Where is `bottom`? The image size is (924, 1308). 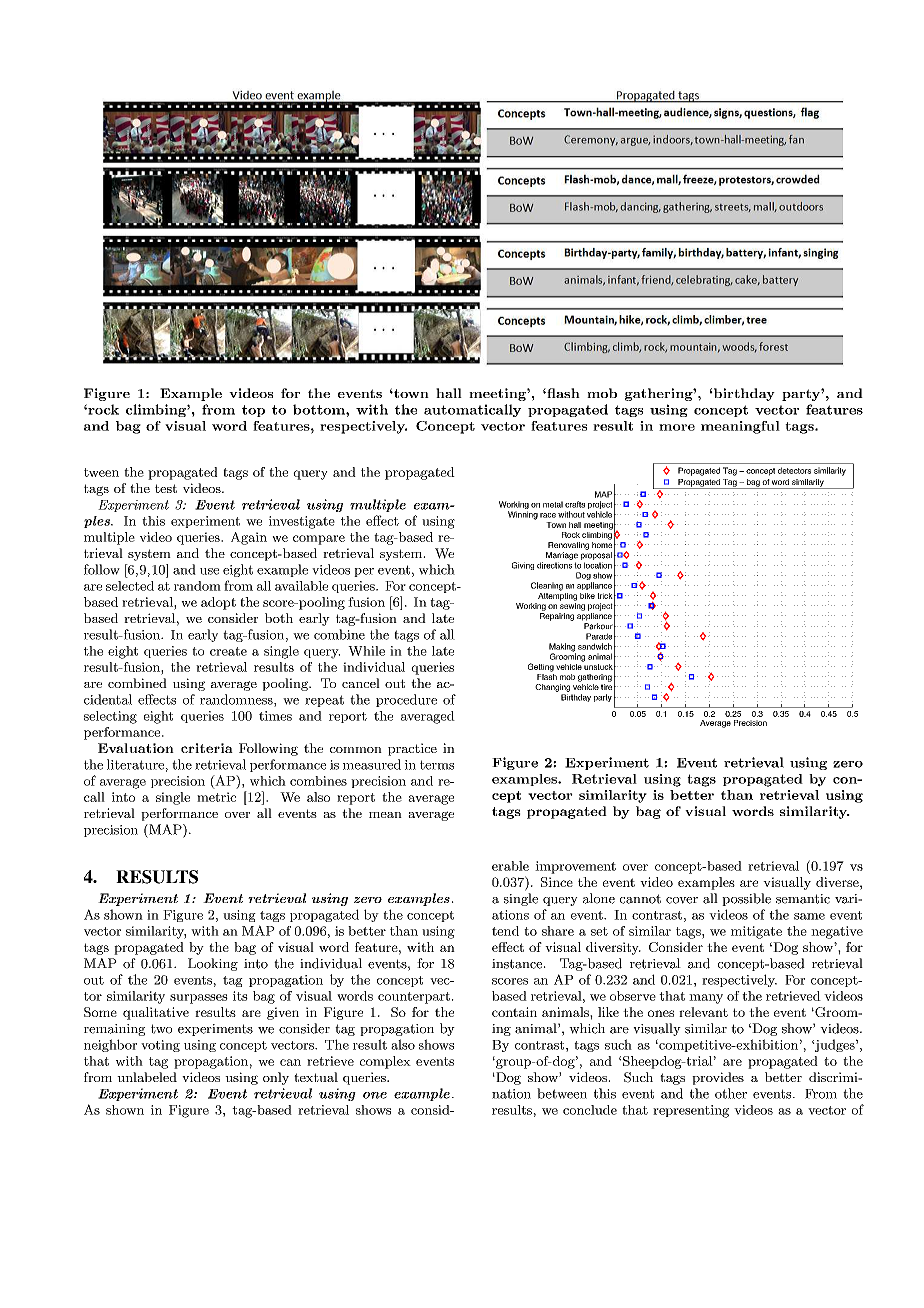 bottom is located at coordinates (320, 409).
